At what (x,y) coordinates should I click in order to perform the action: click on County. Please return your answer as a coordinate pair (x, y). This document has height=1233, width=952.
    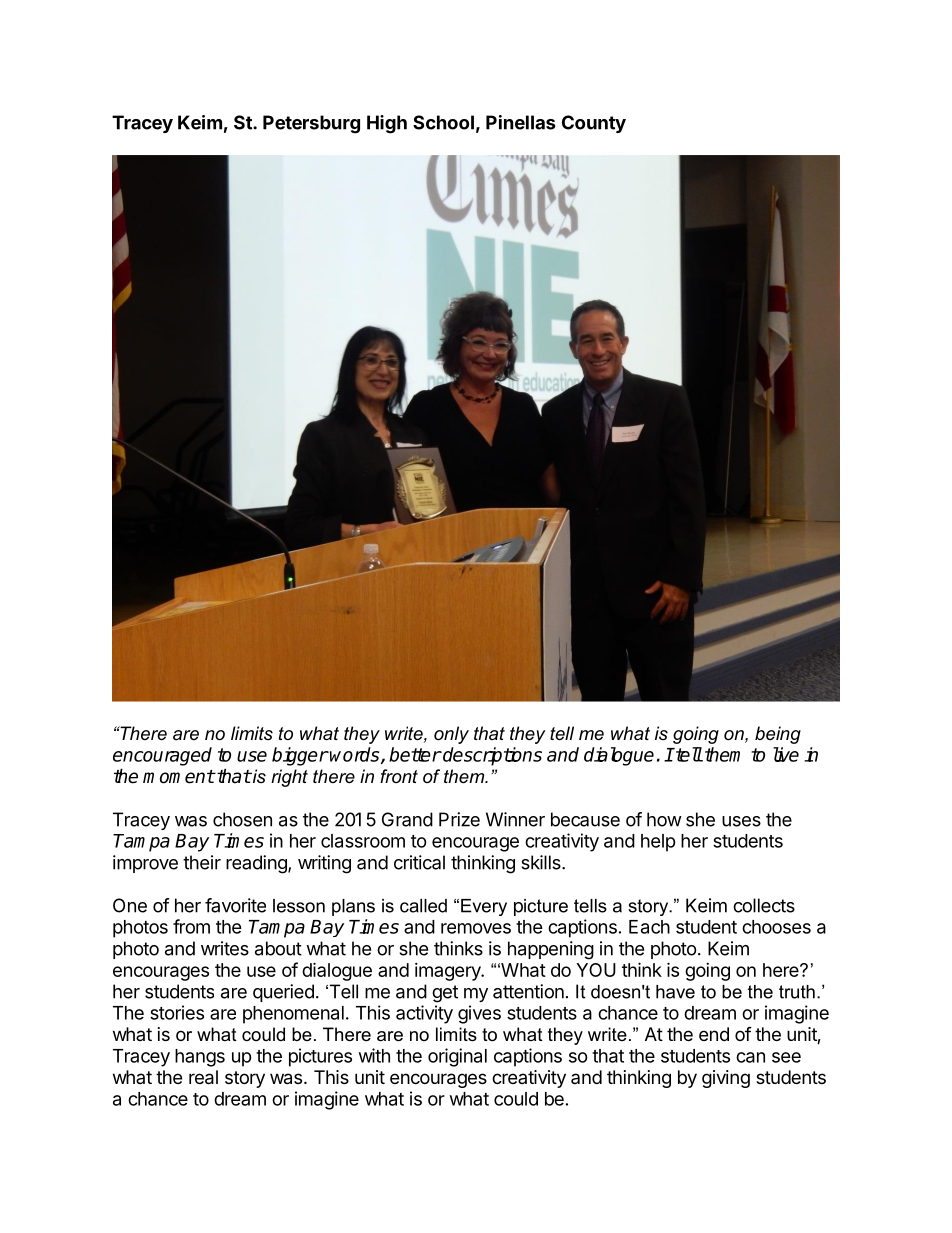
    Looking at the image, I should click on (594, 124).
